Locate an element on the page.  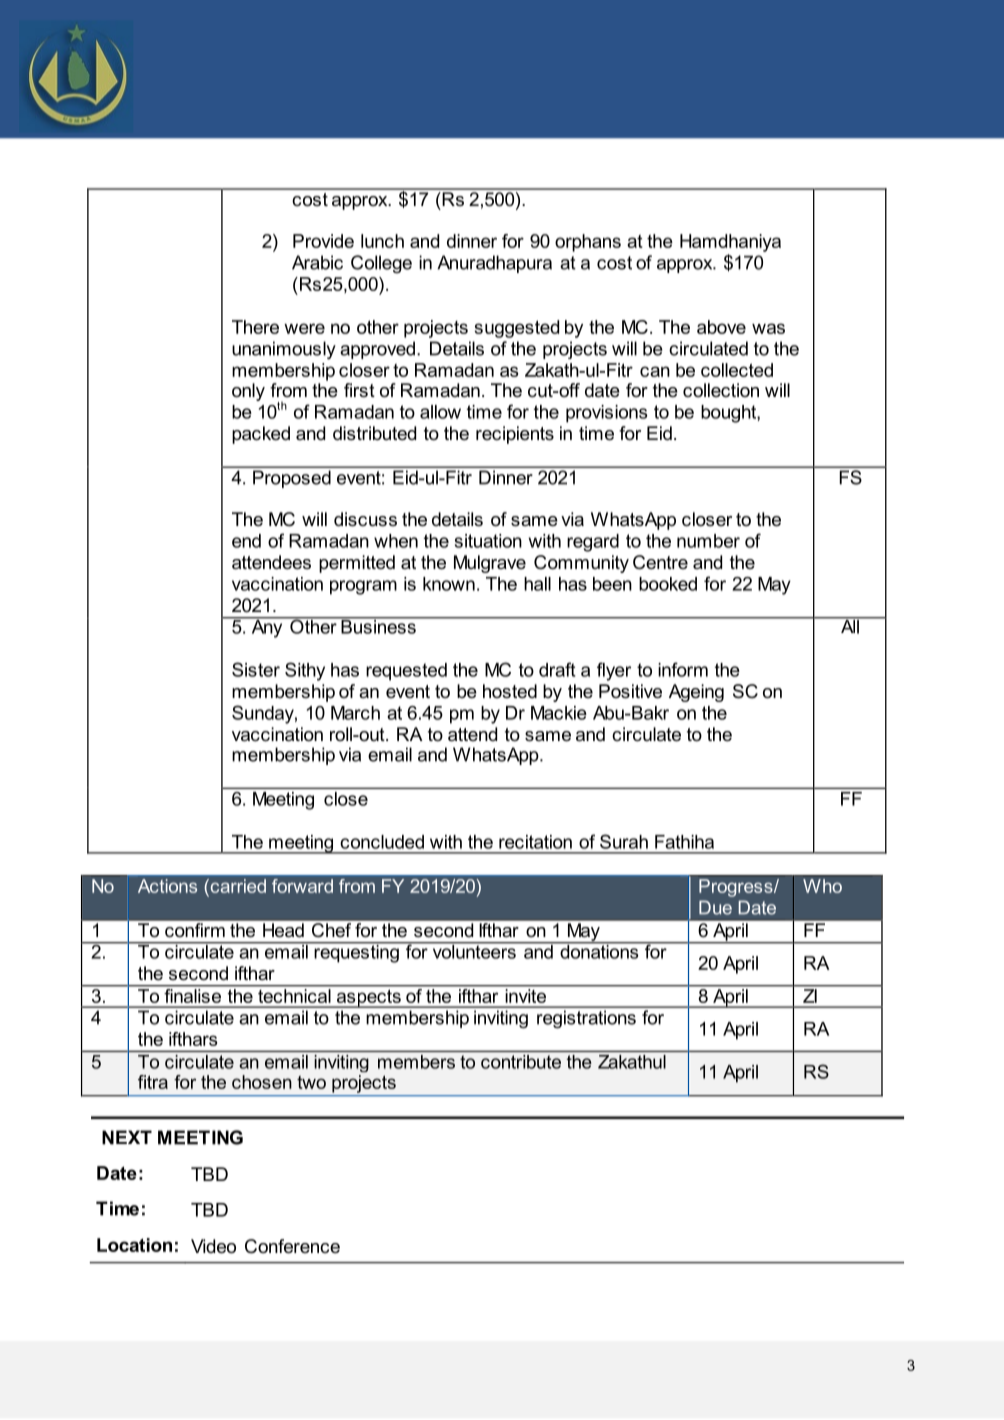
Video is located at coordinates (213, 1246).
